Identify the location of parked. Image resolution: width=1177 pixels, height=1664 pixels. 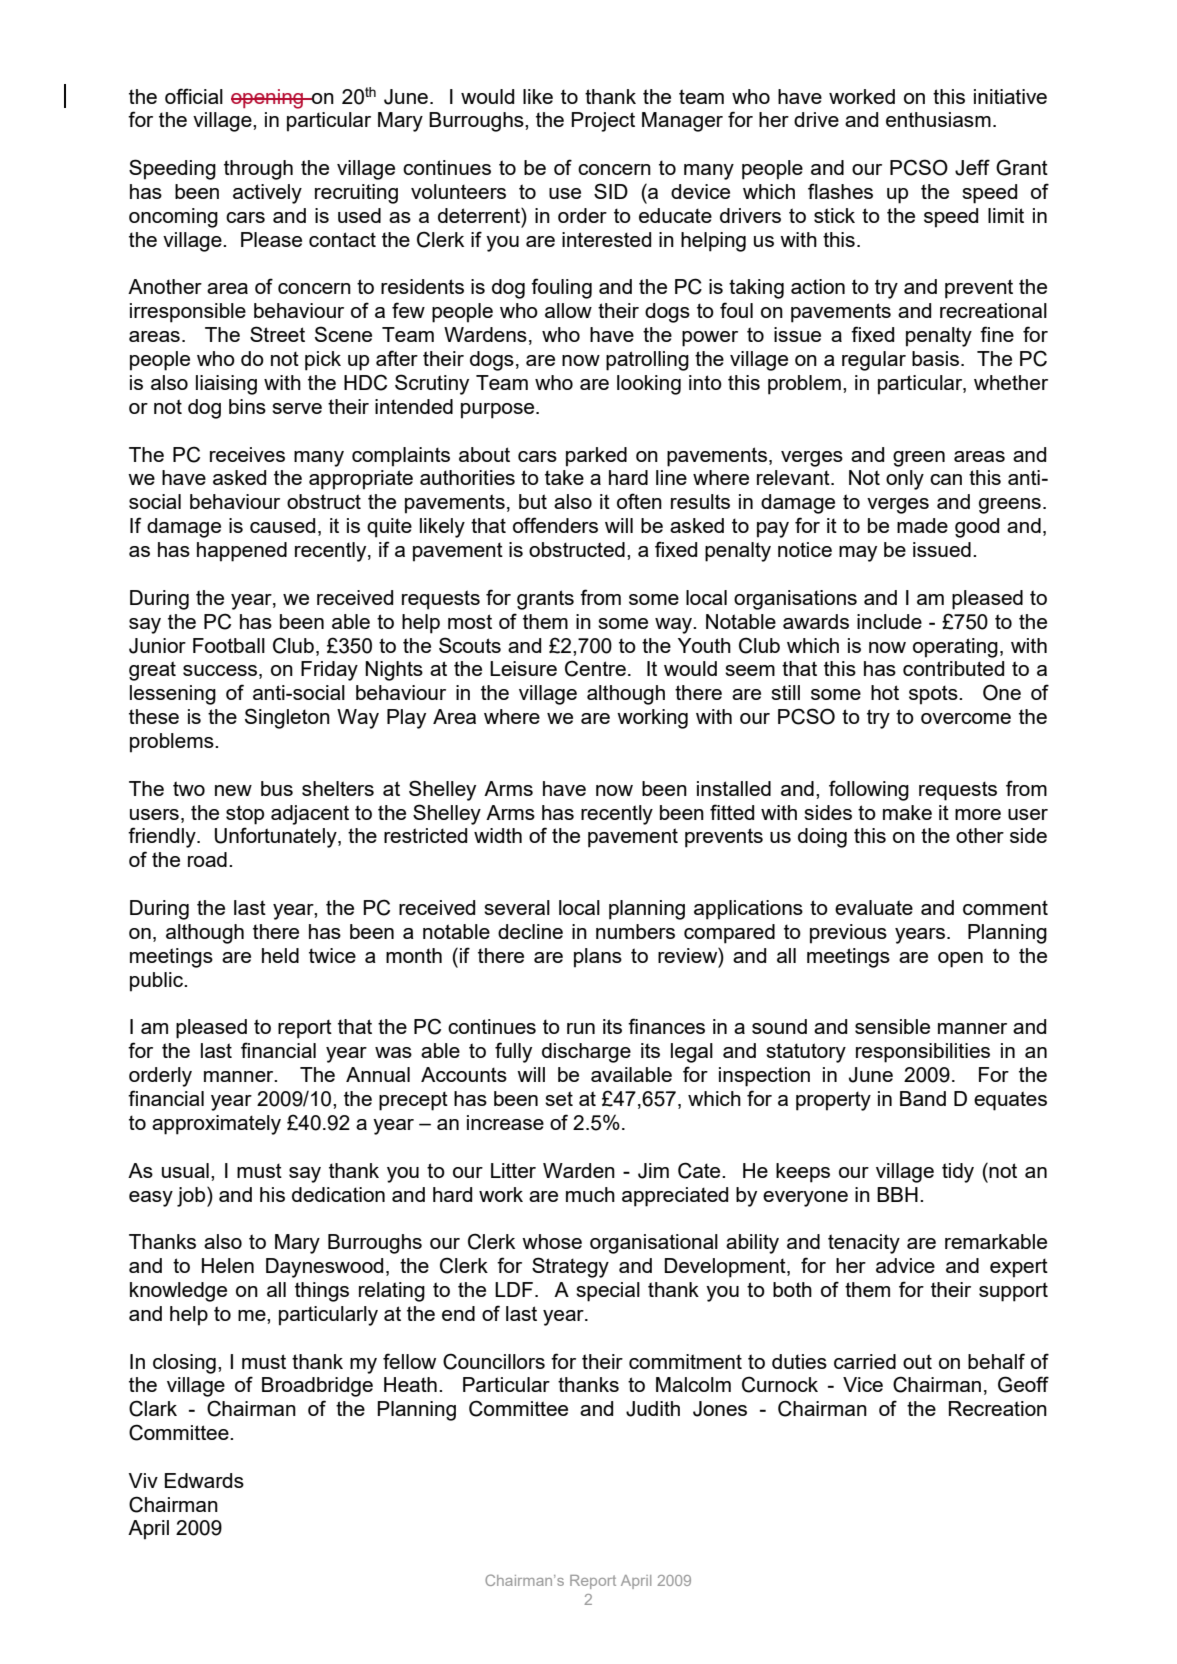
(596, 457).
